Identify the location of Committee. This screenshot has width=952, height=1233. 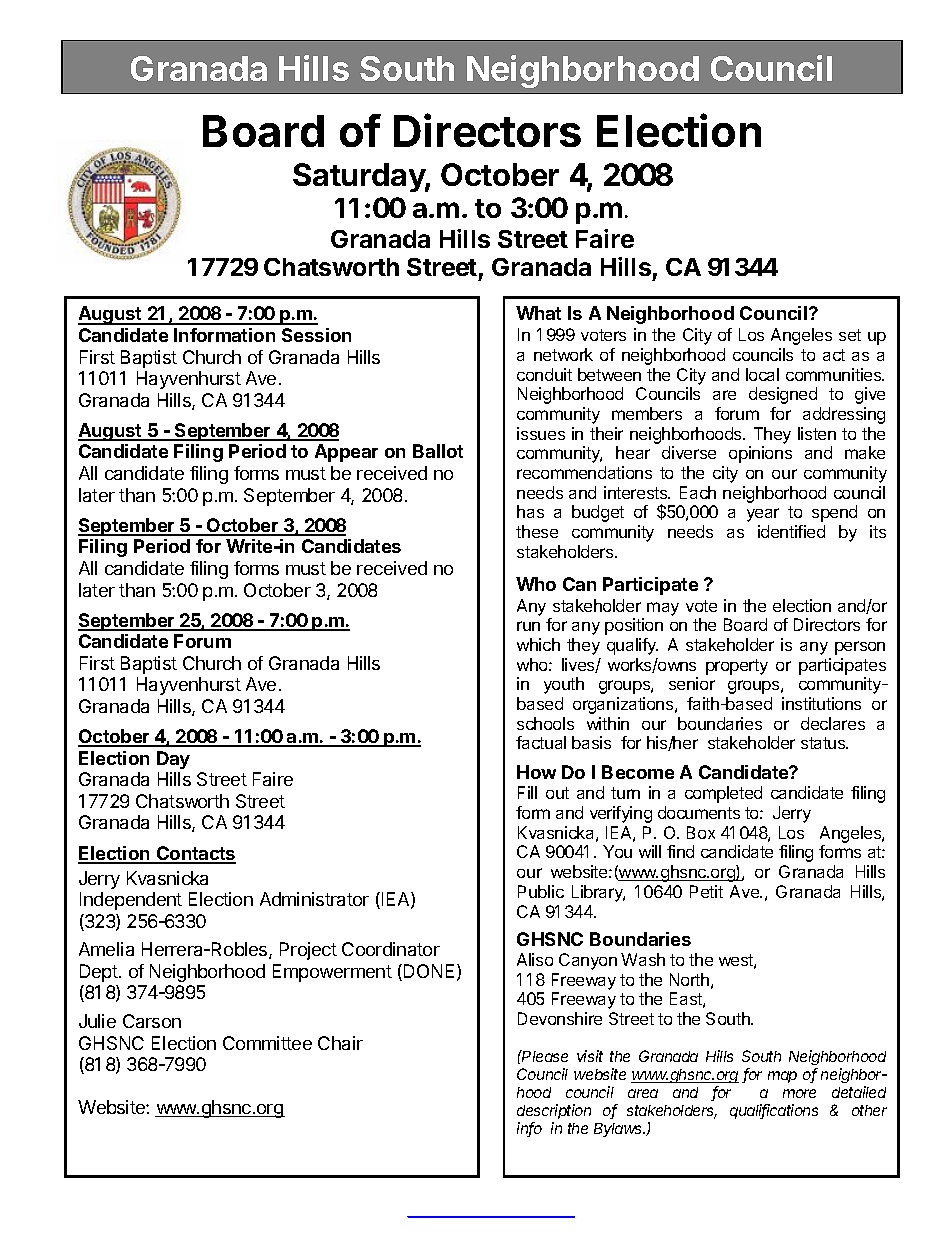
(267, 1043).
